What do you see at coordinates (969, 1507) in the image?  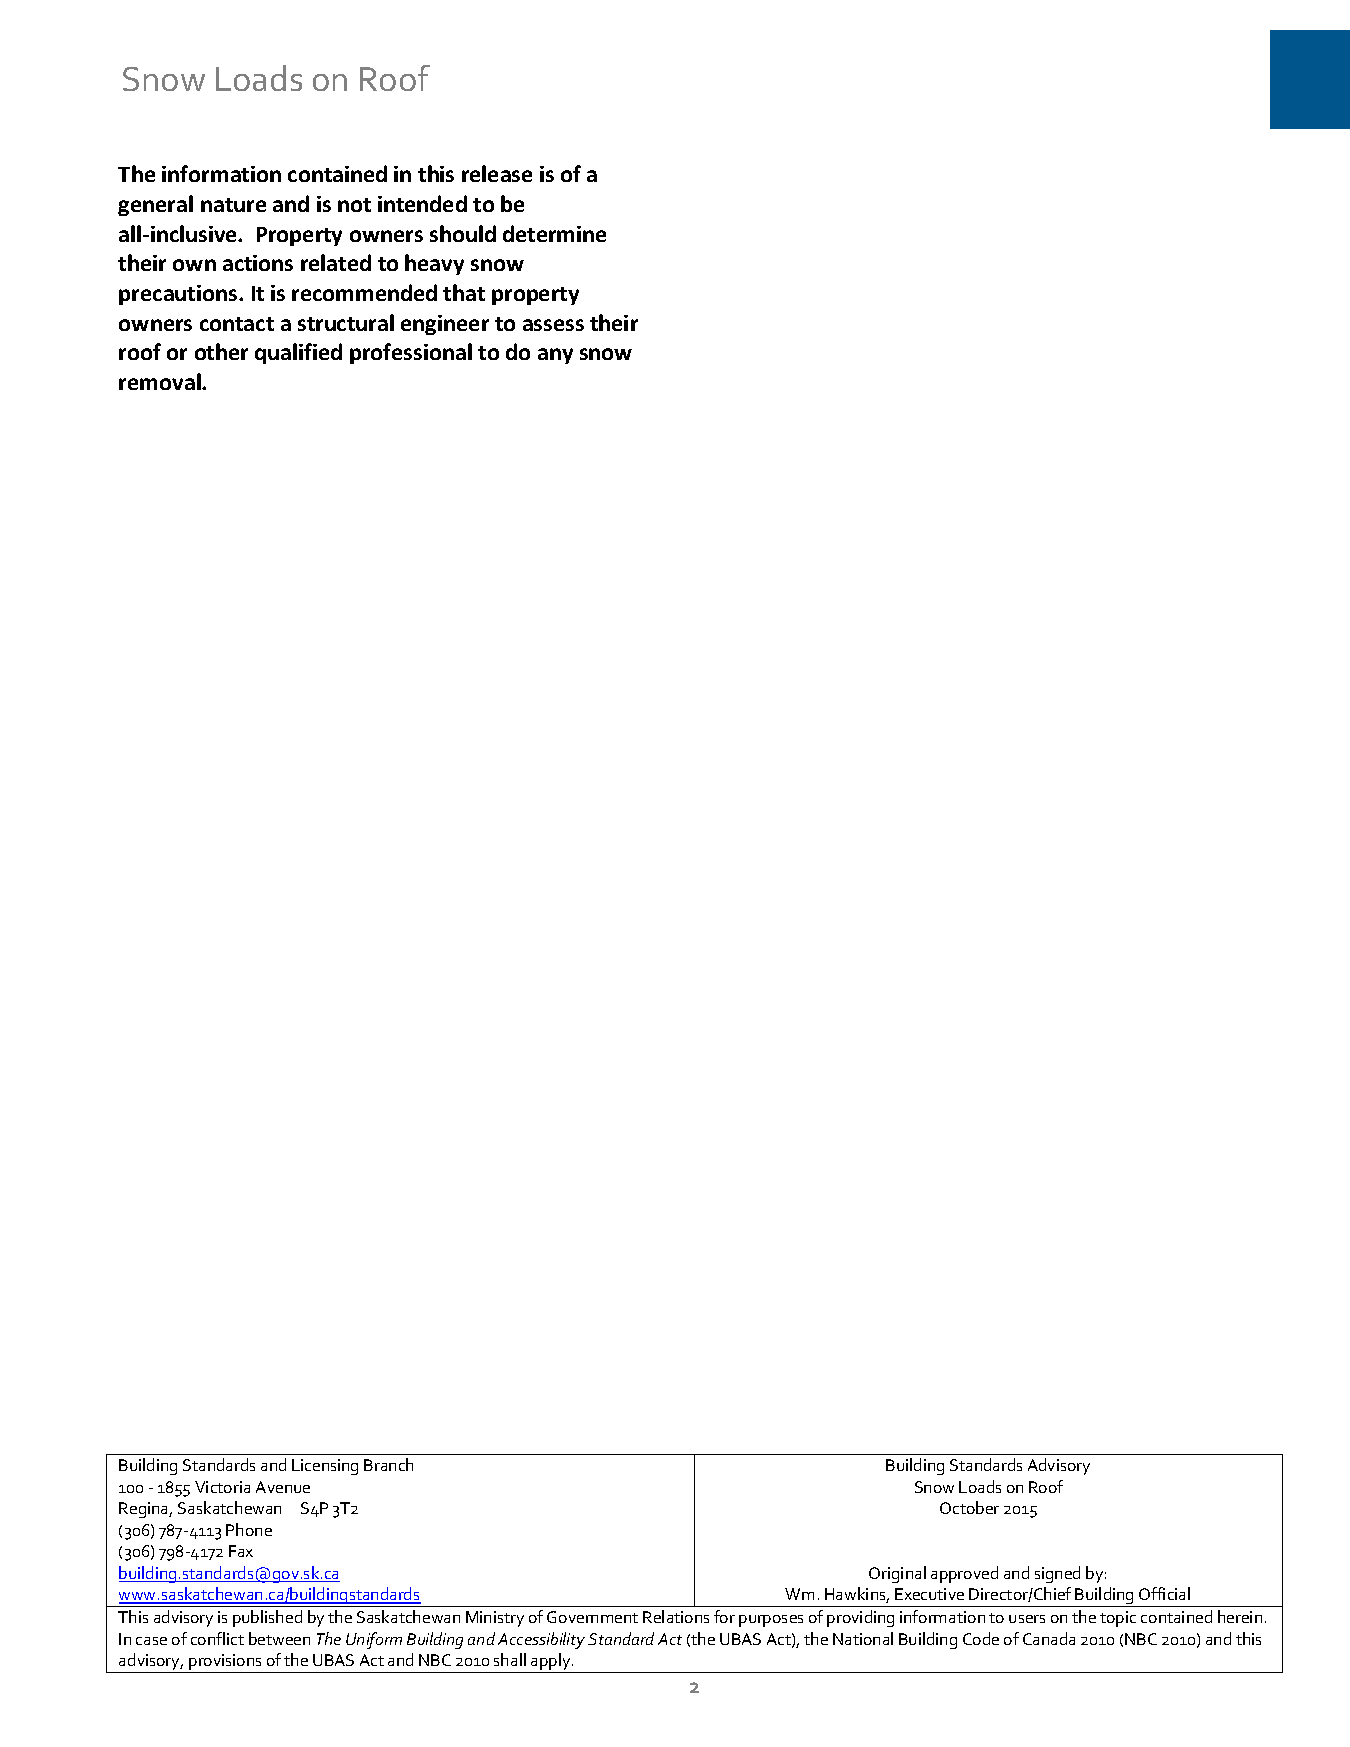 I see `October` at bounding box center [969, 1507].
